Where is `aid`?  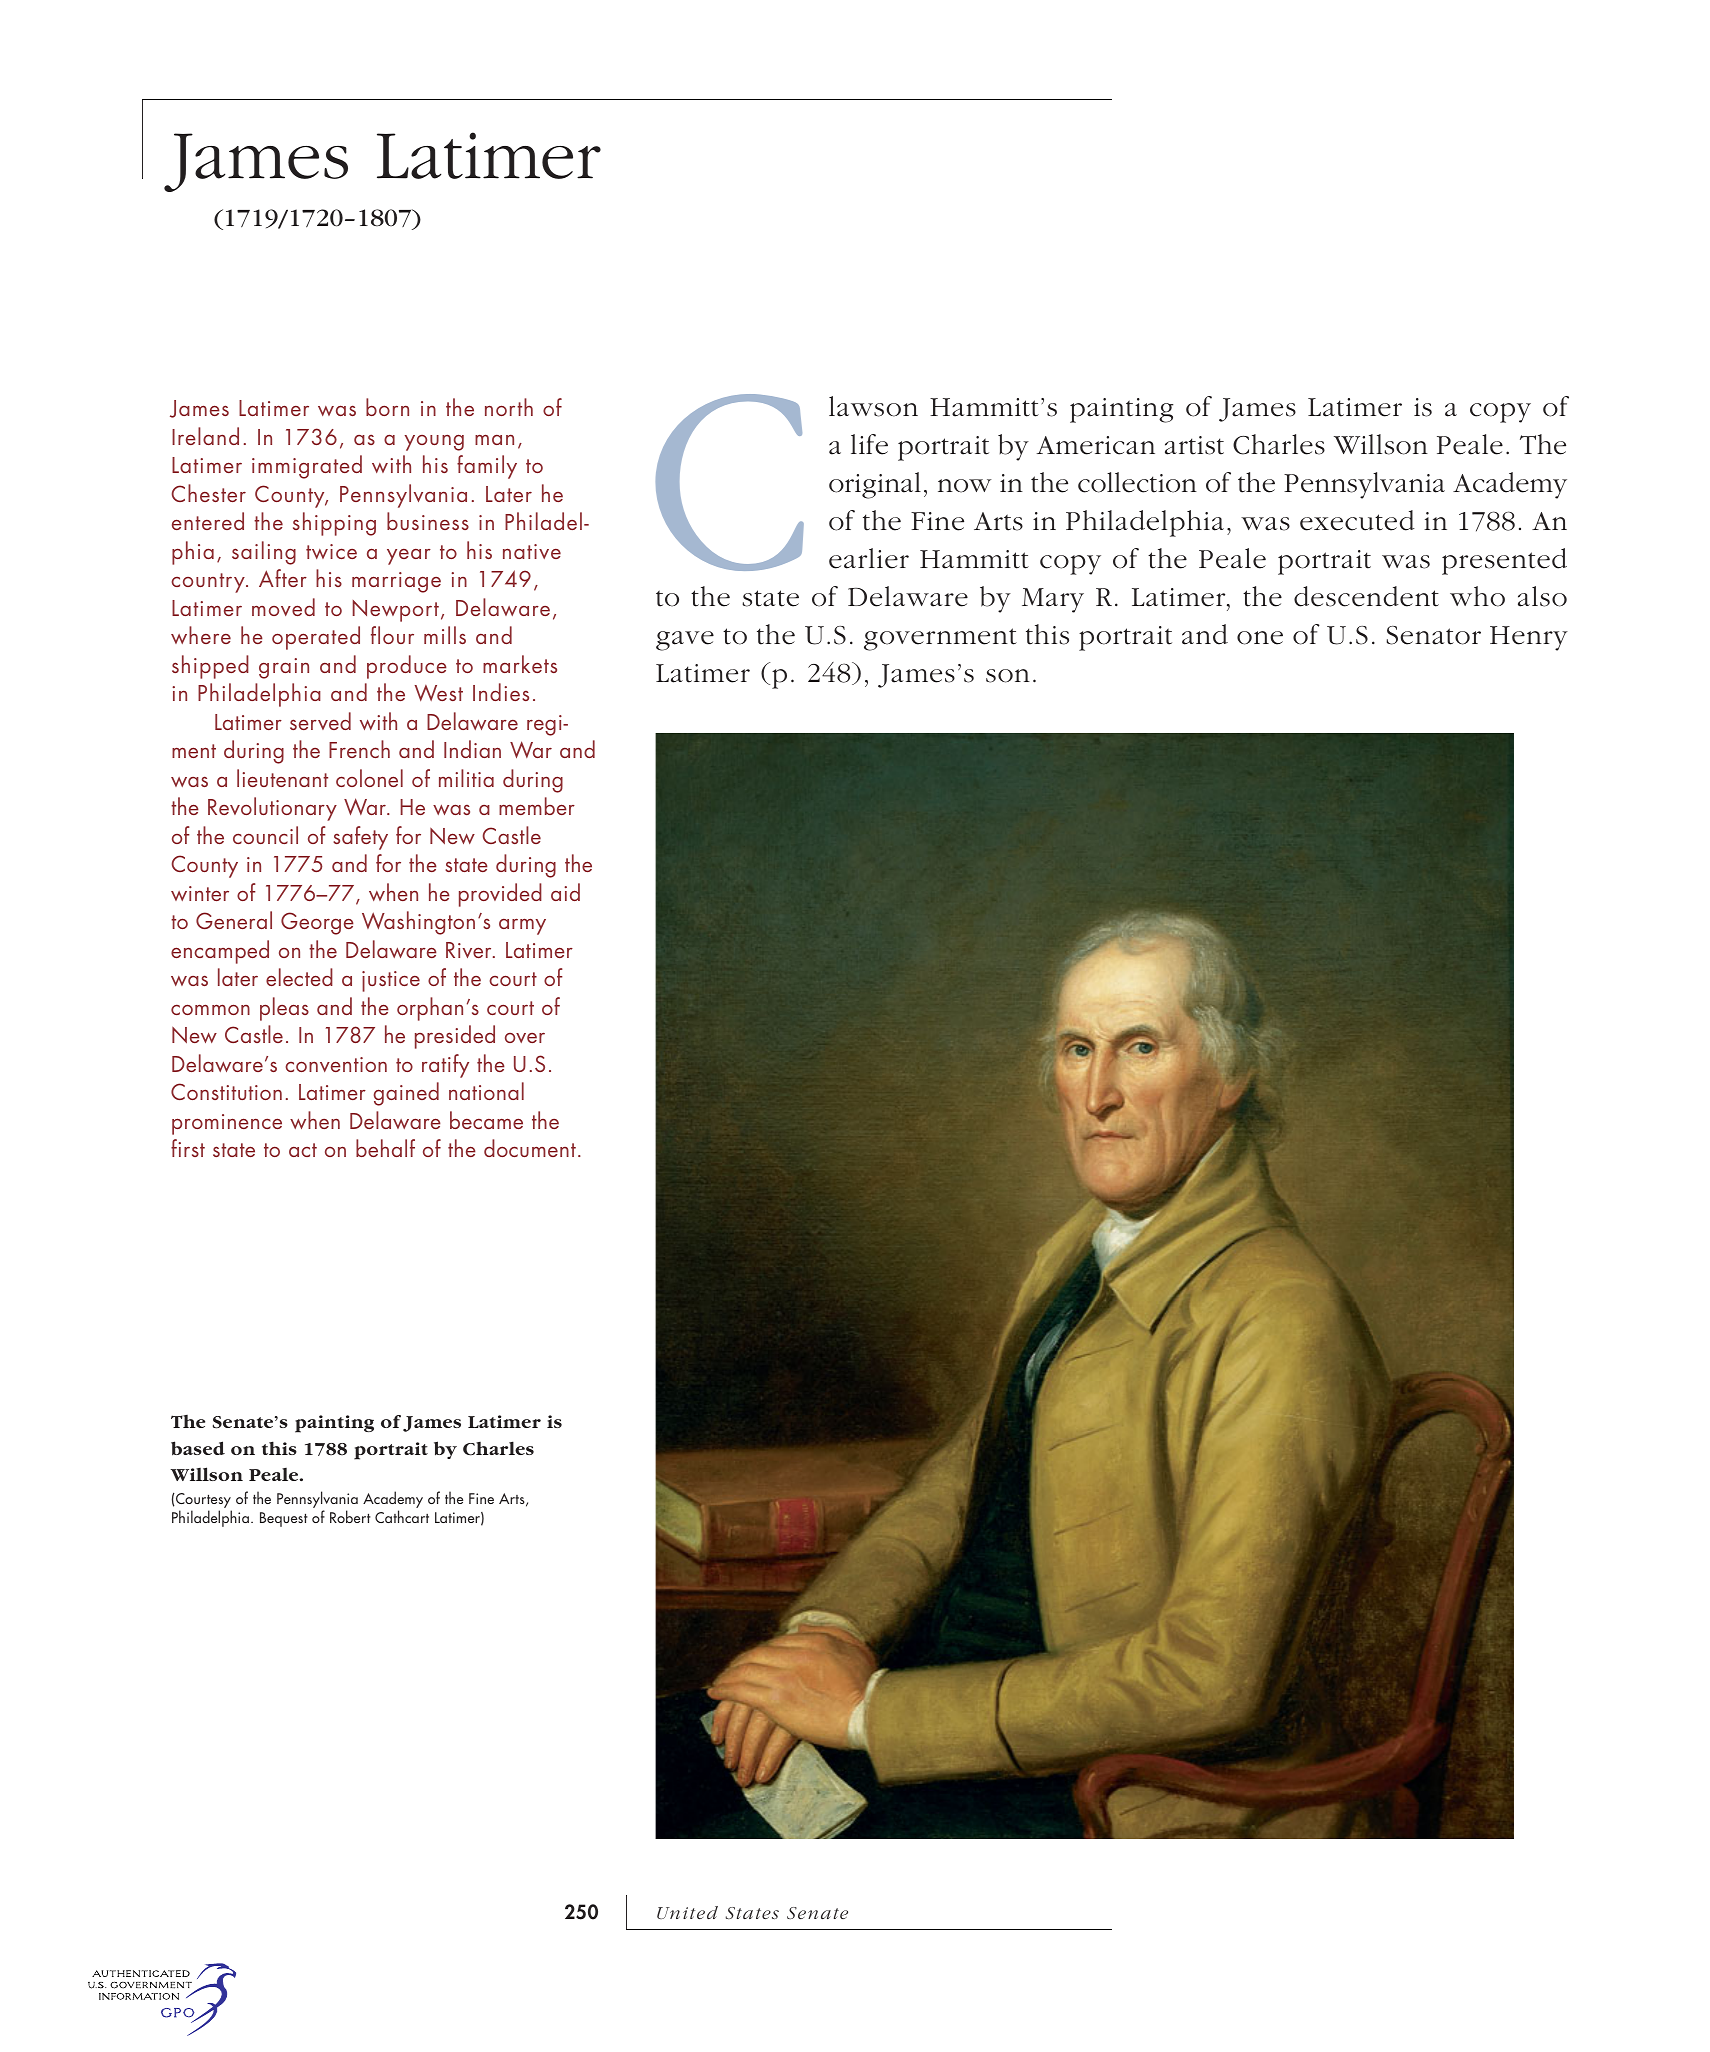 aid is located at coordinates (565, 892).
